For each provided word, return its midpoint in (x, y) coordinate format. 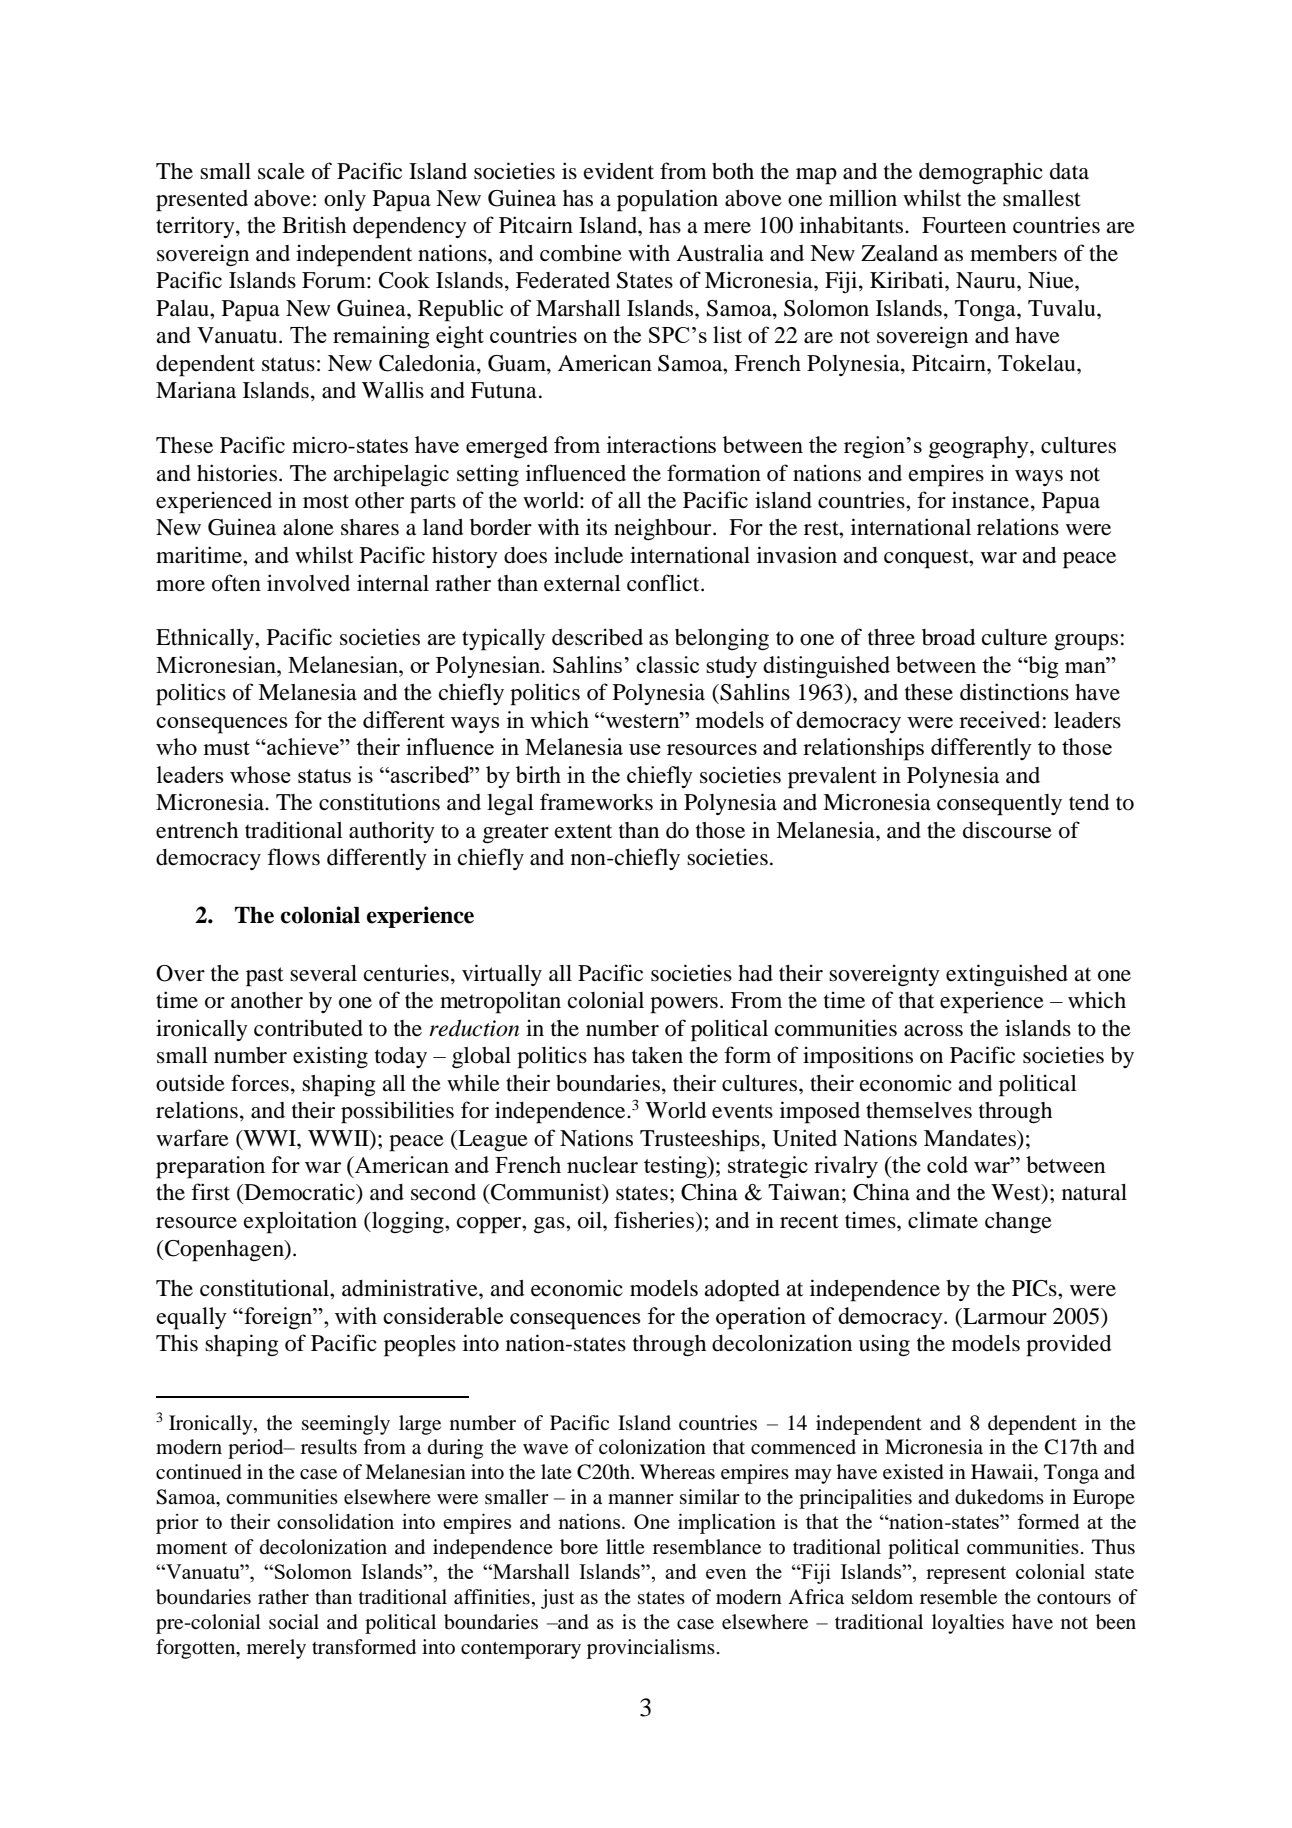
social (294, 1622)
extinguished (1007, 975)
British (314, 225)
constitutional (265, 1288)
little (625, 1546)
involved (308, 583)
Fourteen (964, 225)
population (667, 200)
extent (583, 831)
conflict (664, 583)
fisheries (655, 1221)
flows (293, 857)
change (1018, 1223)
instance (990, 500)
